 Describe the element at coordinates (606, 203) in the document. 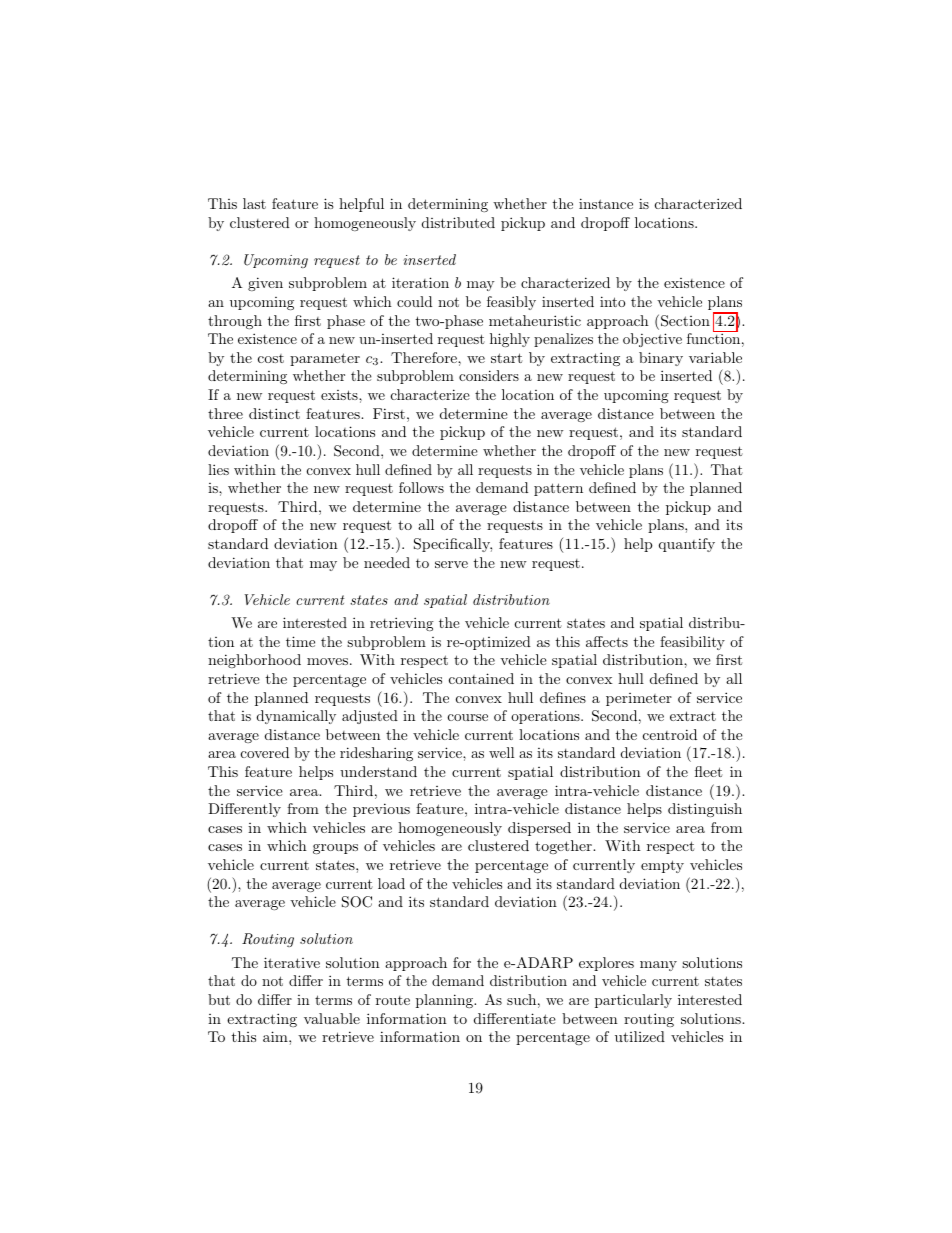

I see `instance` at that location.
